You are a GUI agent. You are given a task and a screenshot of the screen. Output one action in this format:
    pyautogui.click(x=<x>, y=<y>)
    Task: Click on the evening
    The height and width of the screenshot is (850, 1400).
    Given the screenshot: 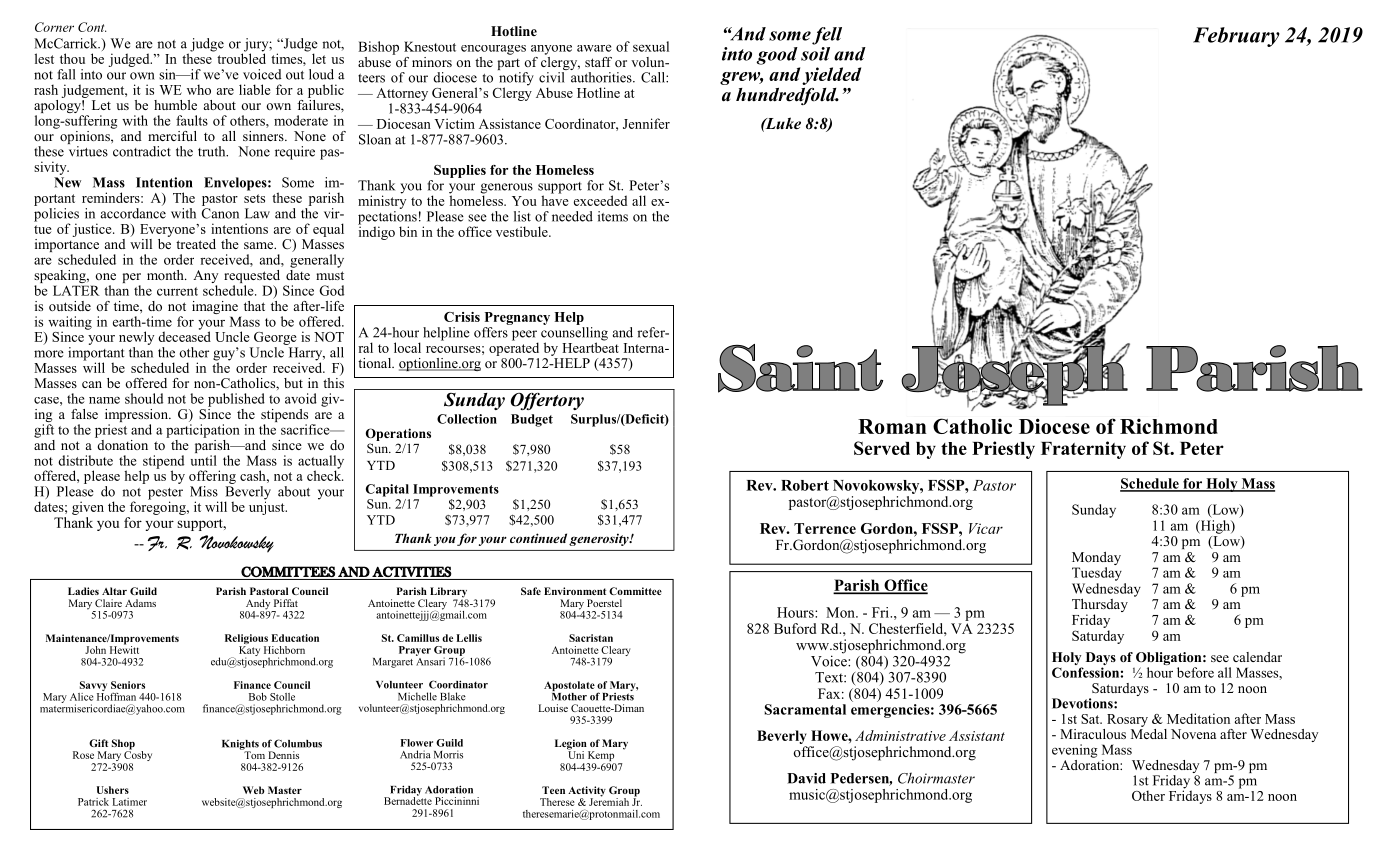 What is the action you would take?
    pyautogui.click(x=1074, y=751)
